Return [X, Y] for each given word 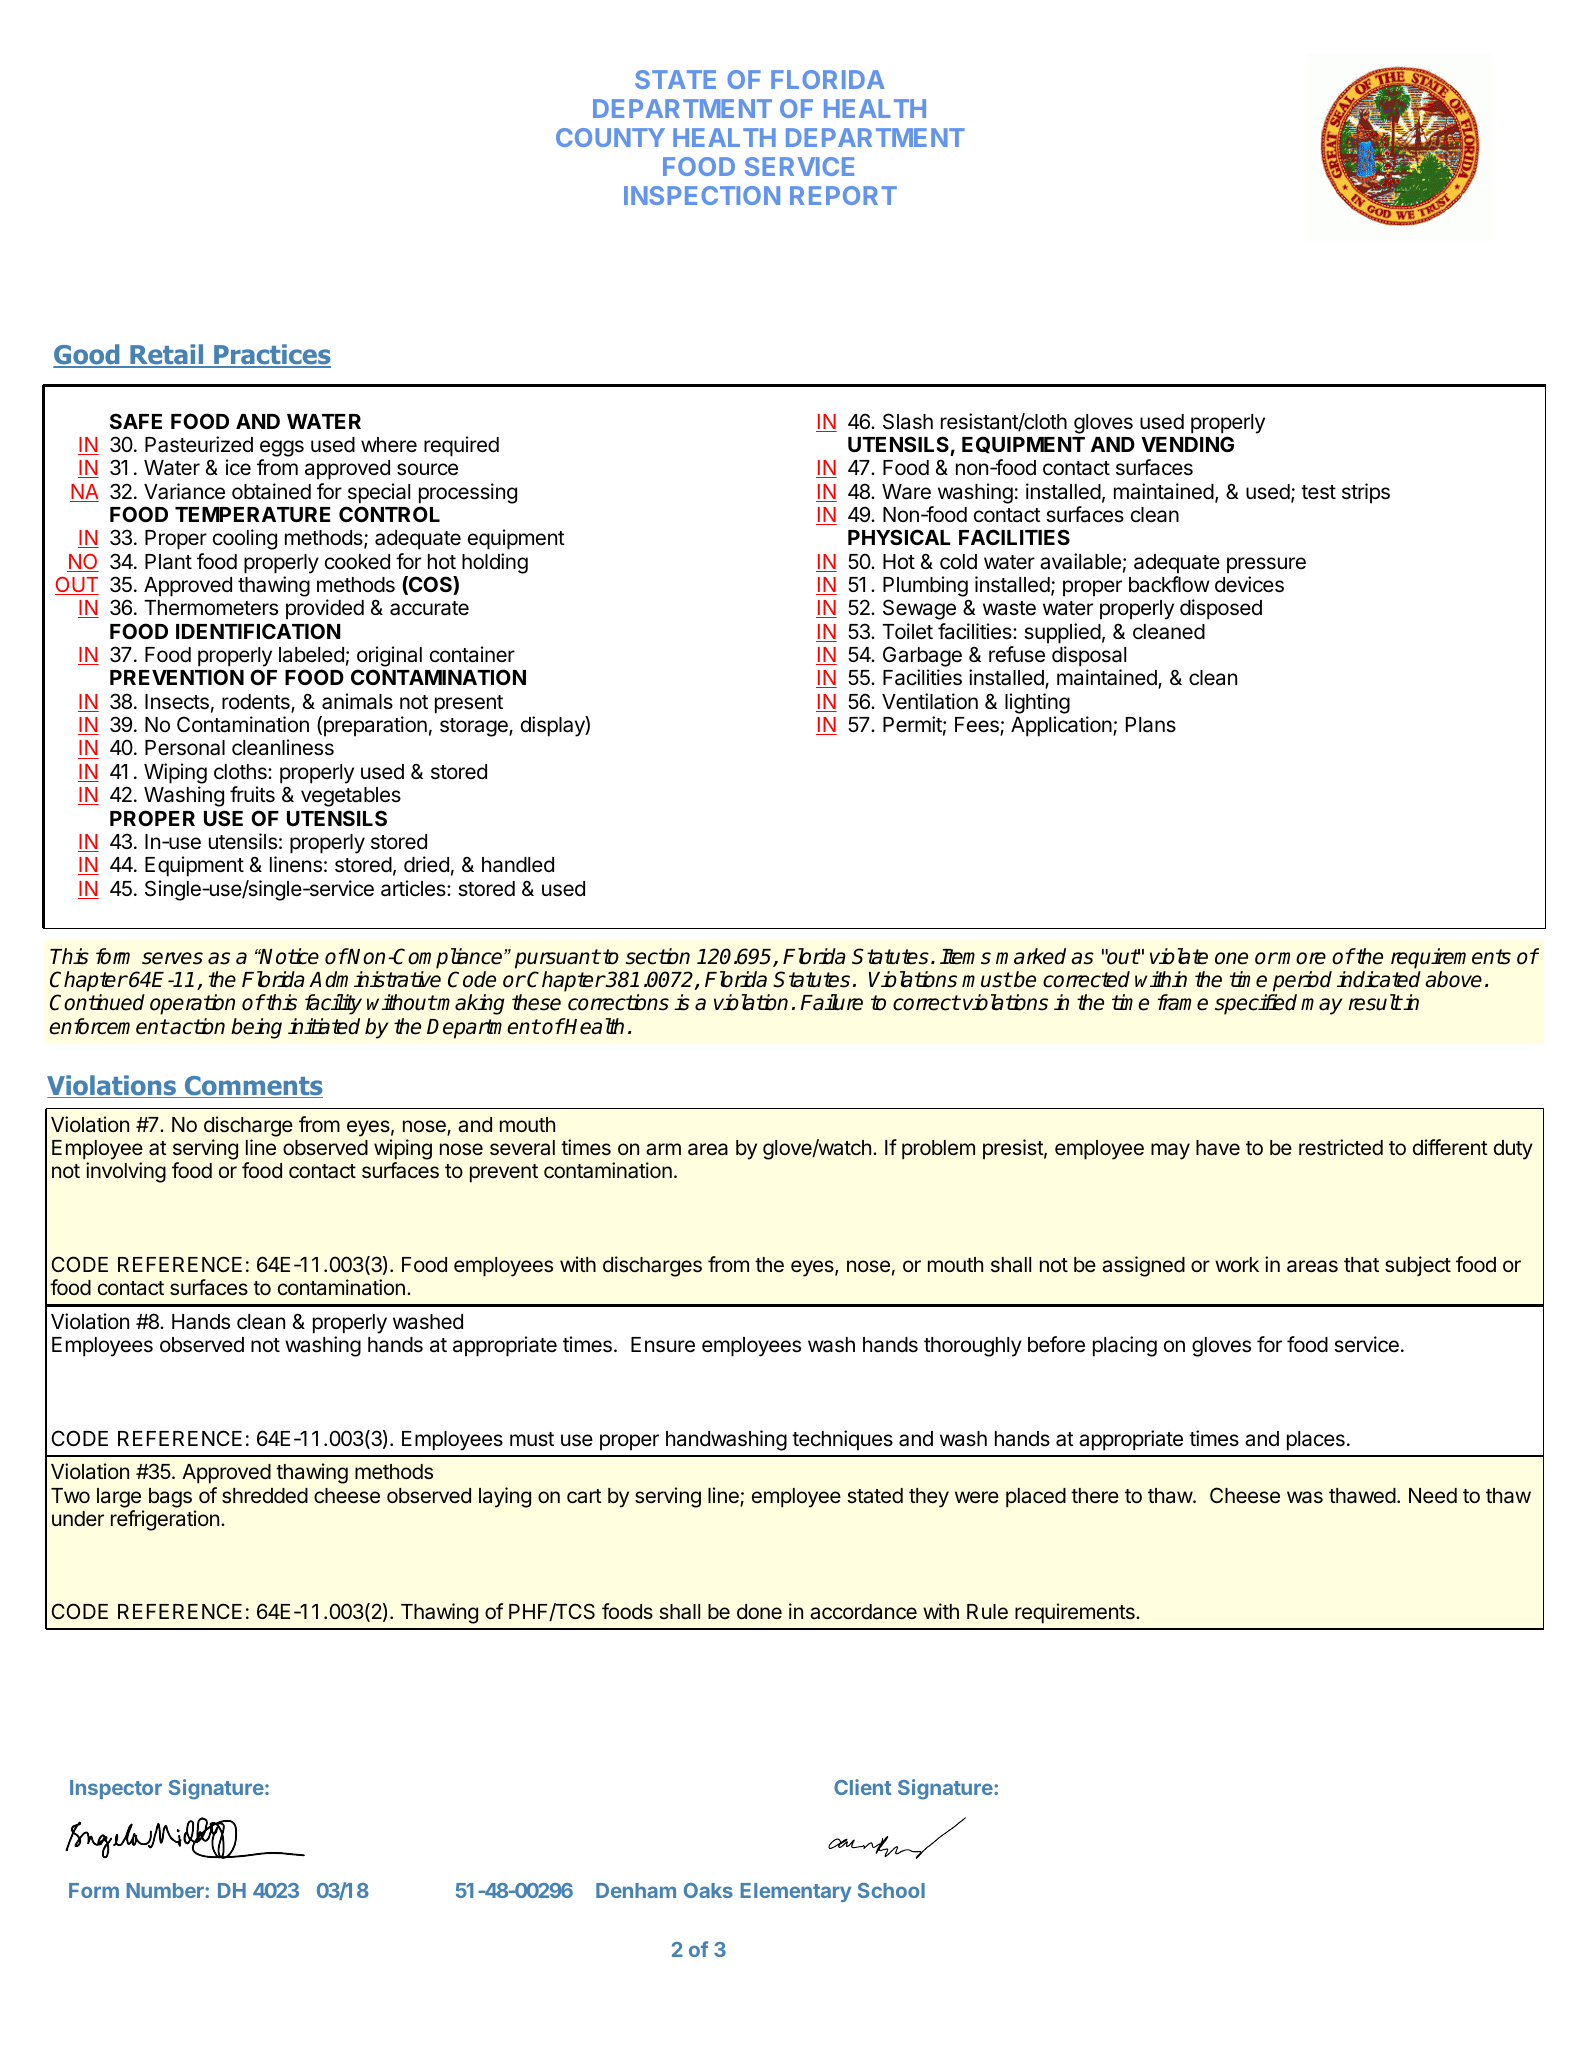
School [891, 1890]
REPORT [843, 195]
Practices [271, 355]
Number [166, 1890]
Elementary [796, 1892]
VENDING [1187, 444]
